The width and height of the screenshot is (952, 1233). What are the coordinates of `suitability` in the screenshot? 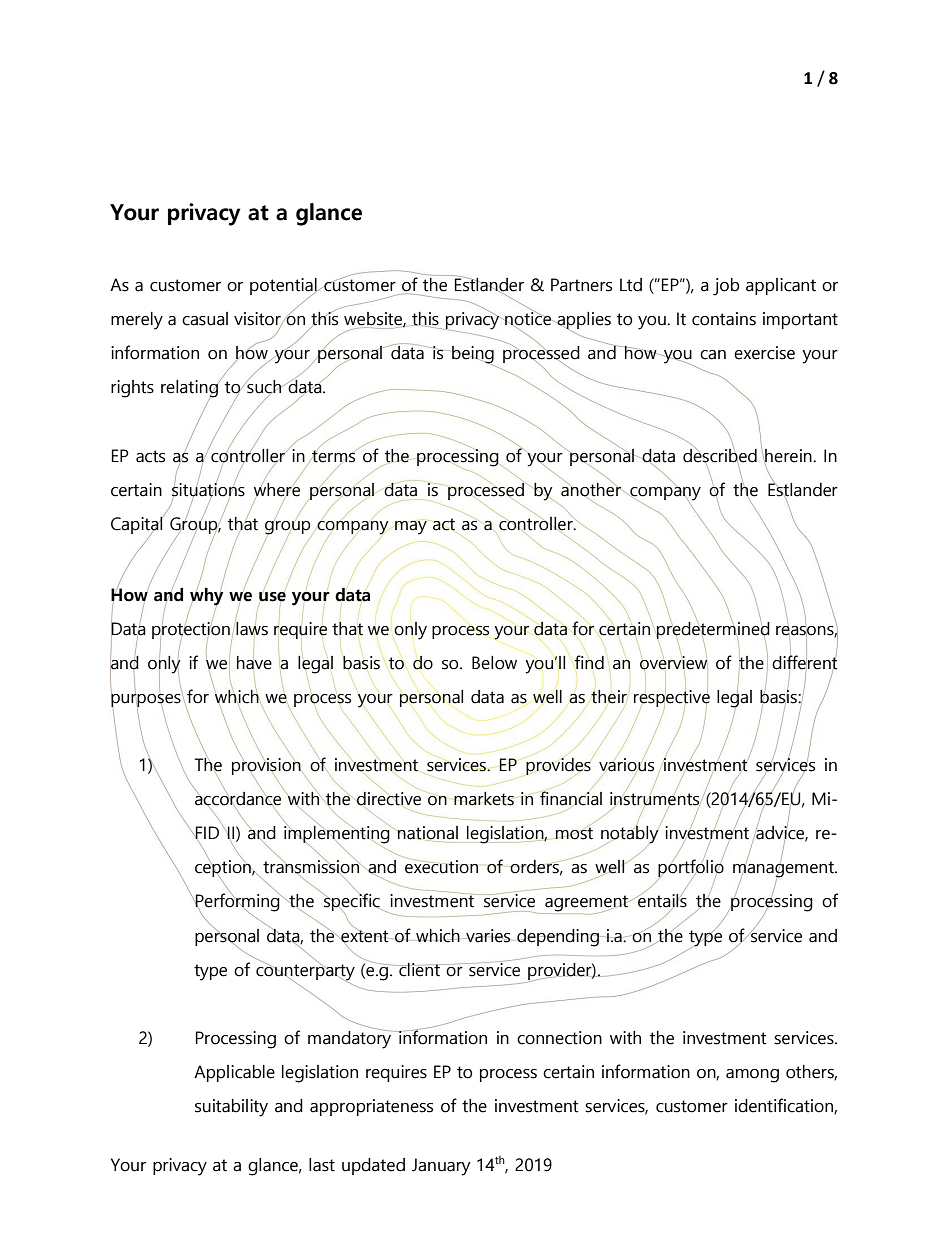 It's located at (231, 1108).
